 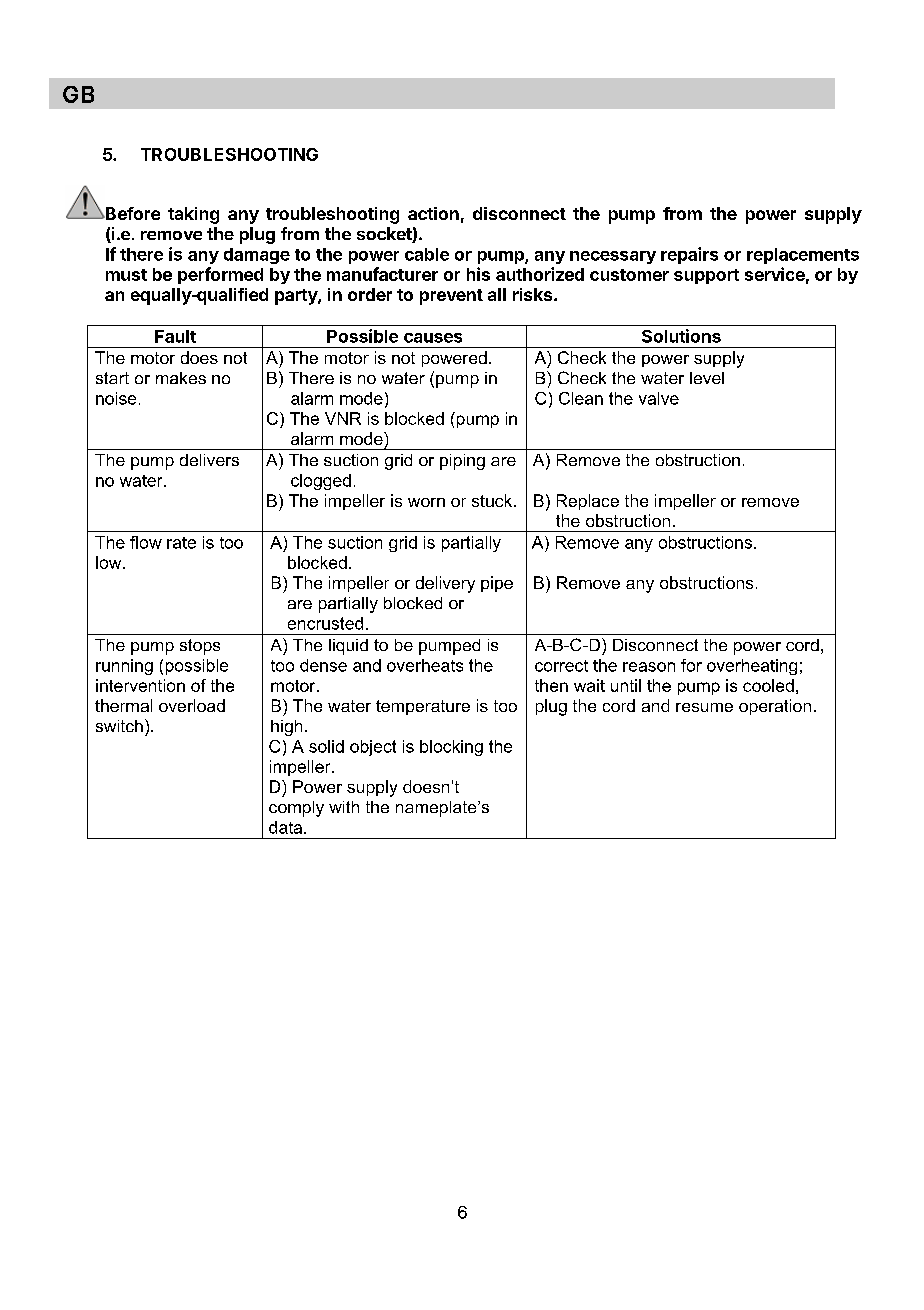 What do you see at coordinates (193, 215) in the document?
I see `taking` at bounding box center [193, 215].
